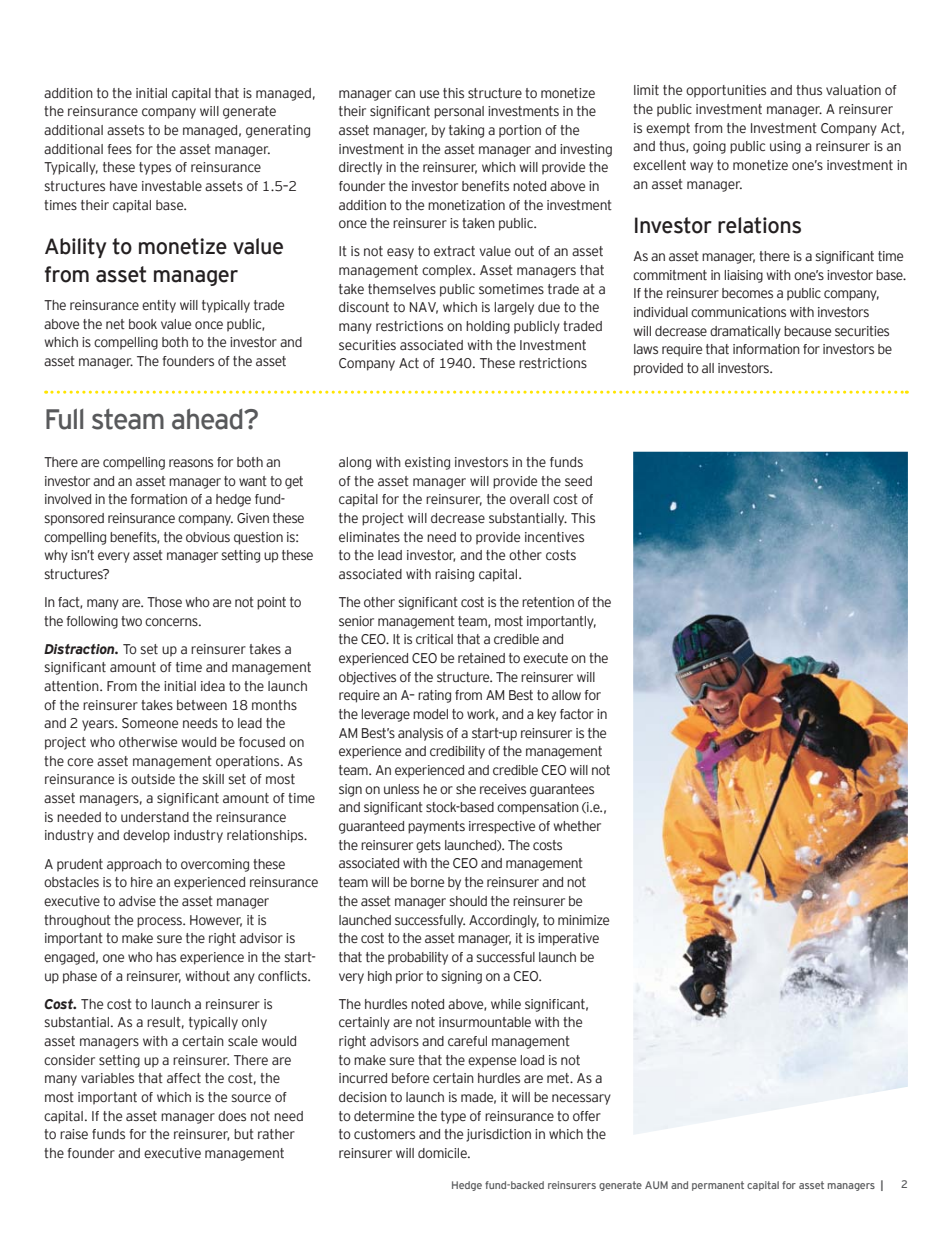  I want to click on two, so click(131, 621).
